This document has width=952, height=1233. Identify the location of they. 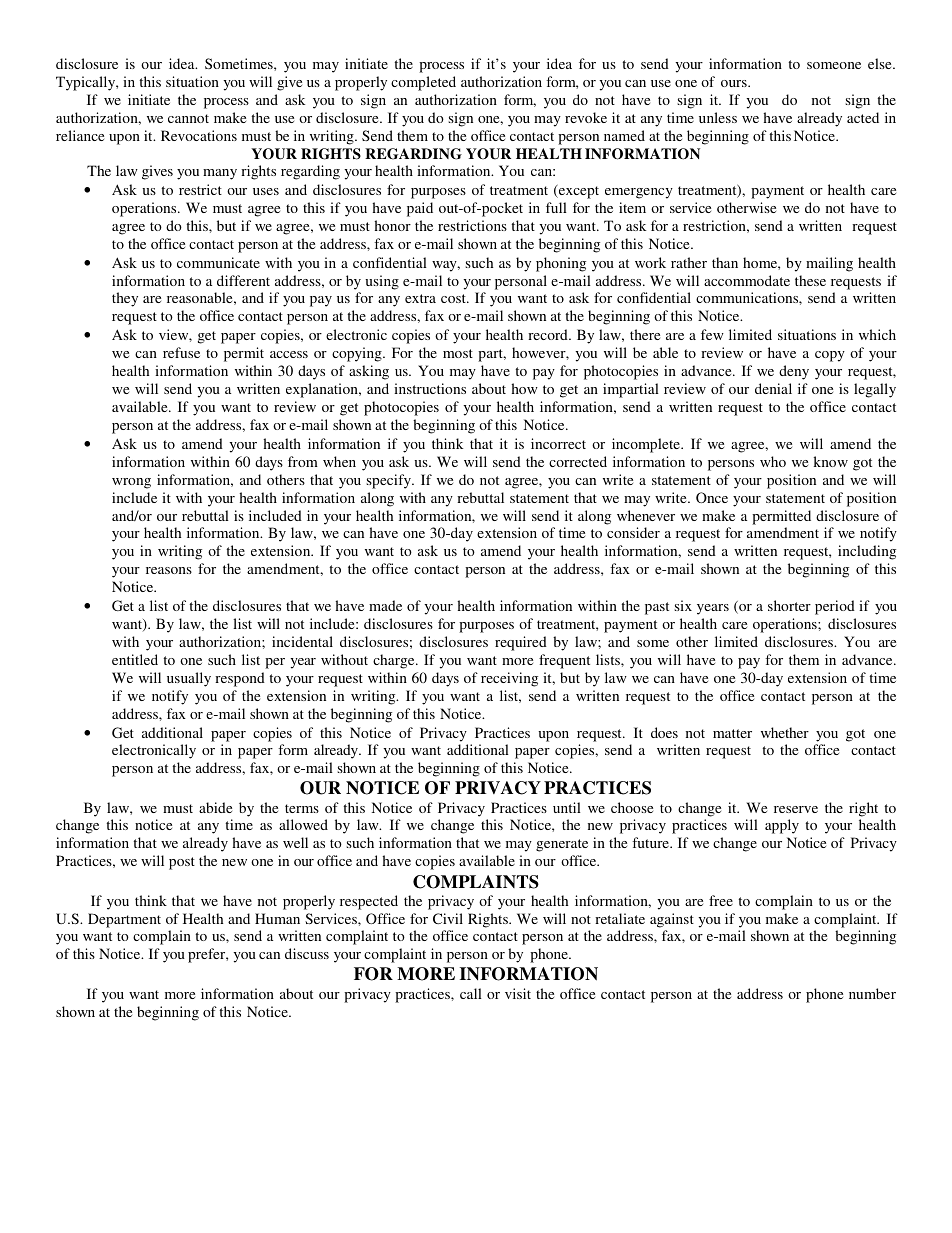
(125, 299).
